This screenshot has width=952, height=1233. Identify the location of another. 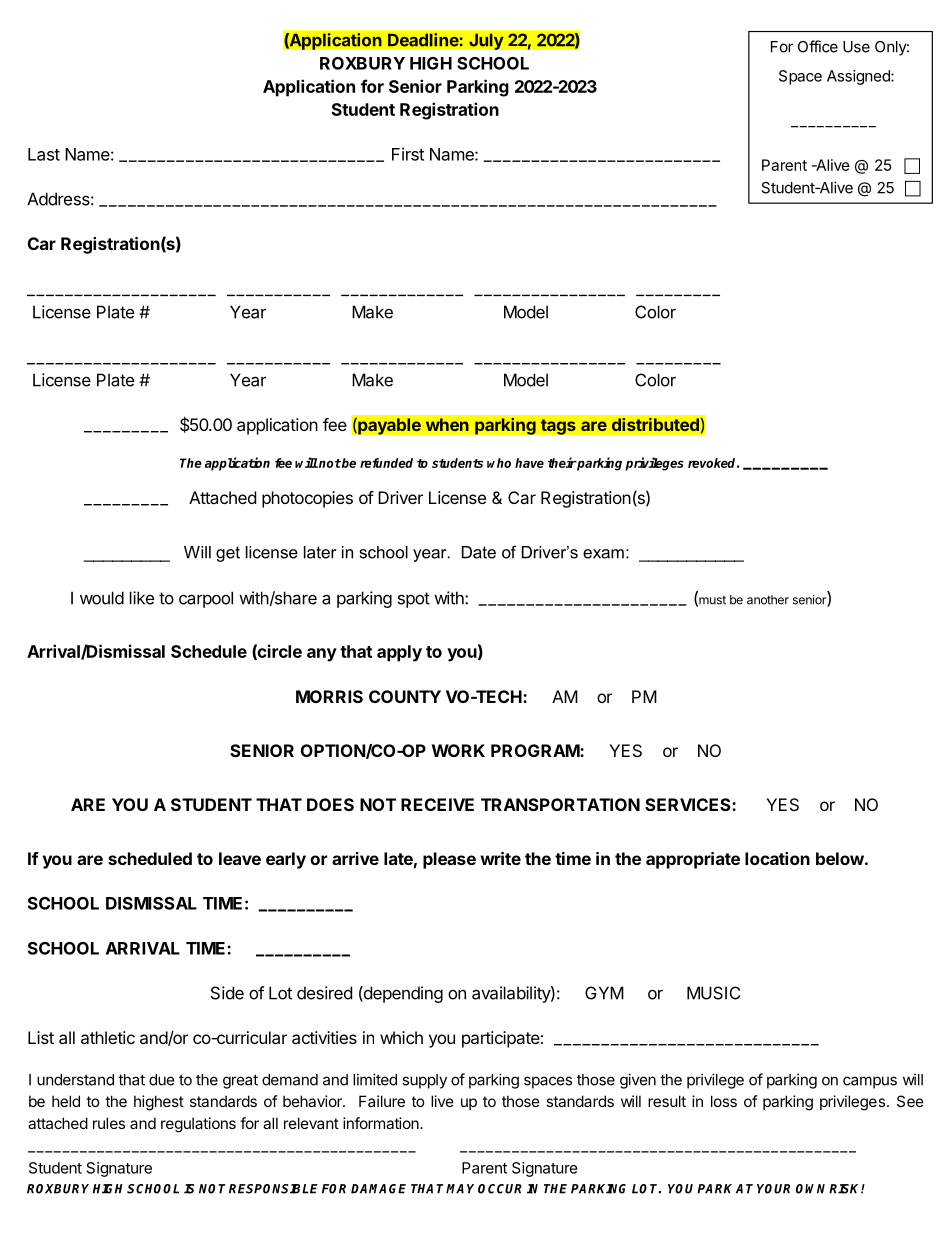
(768, 600).
